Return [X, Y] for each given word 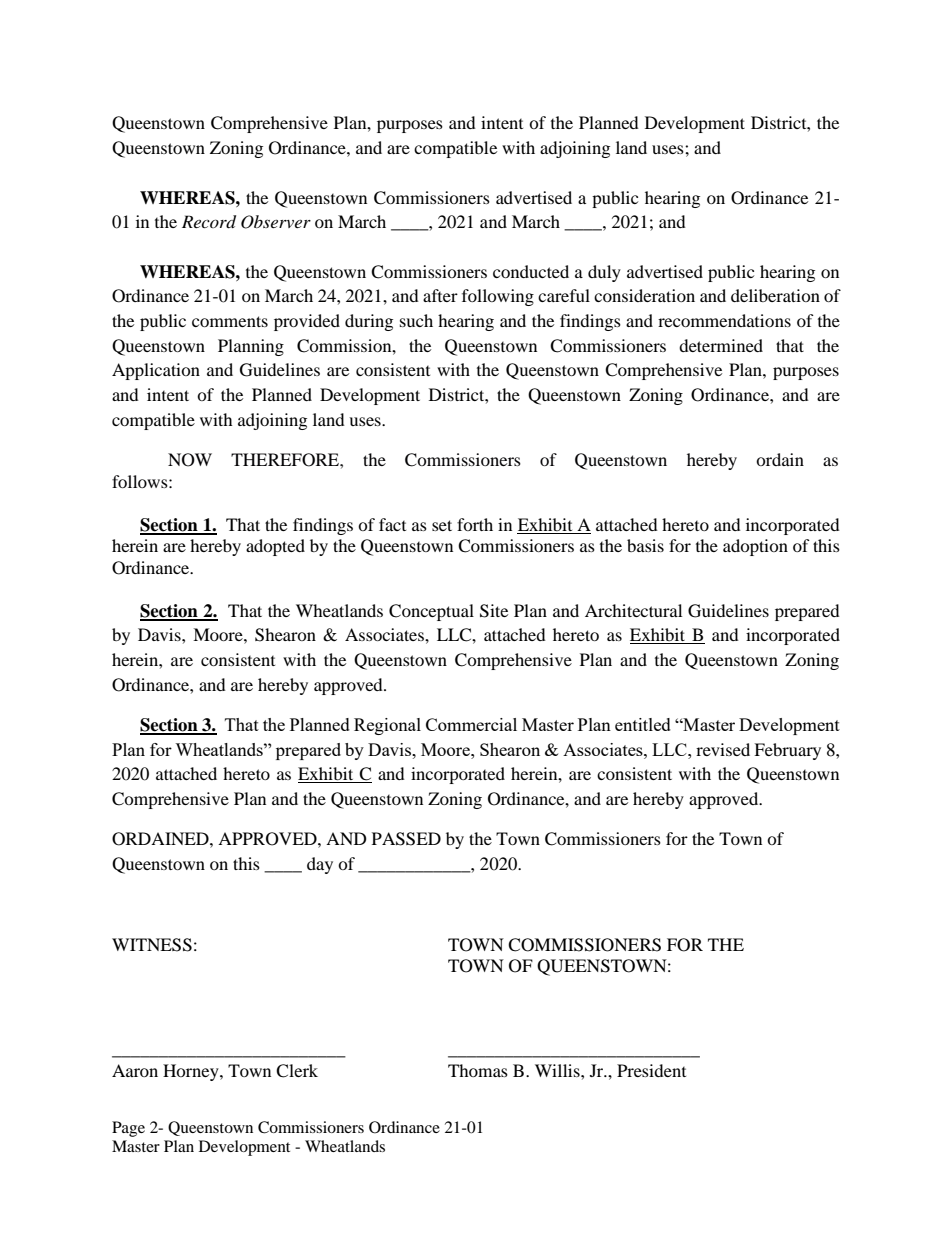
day [320, 865]
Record [209, 222]
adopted [275, 547]
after [440, 295]
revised [723, 749]
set [442, 525]
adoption [755, 547]
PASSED [406, 839]
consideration [644, 295]
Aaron [135, 1070]
